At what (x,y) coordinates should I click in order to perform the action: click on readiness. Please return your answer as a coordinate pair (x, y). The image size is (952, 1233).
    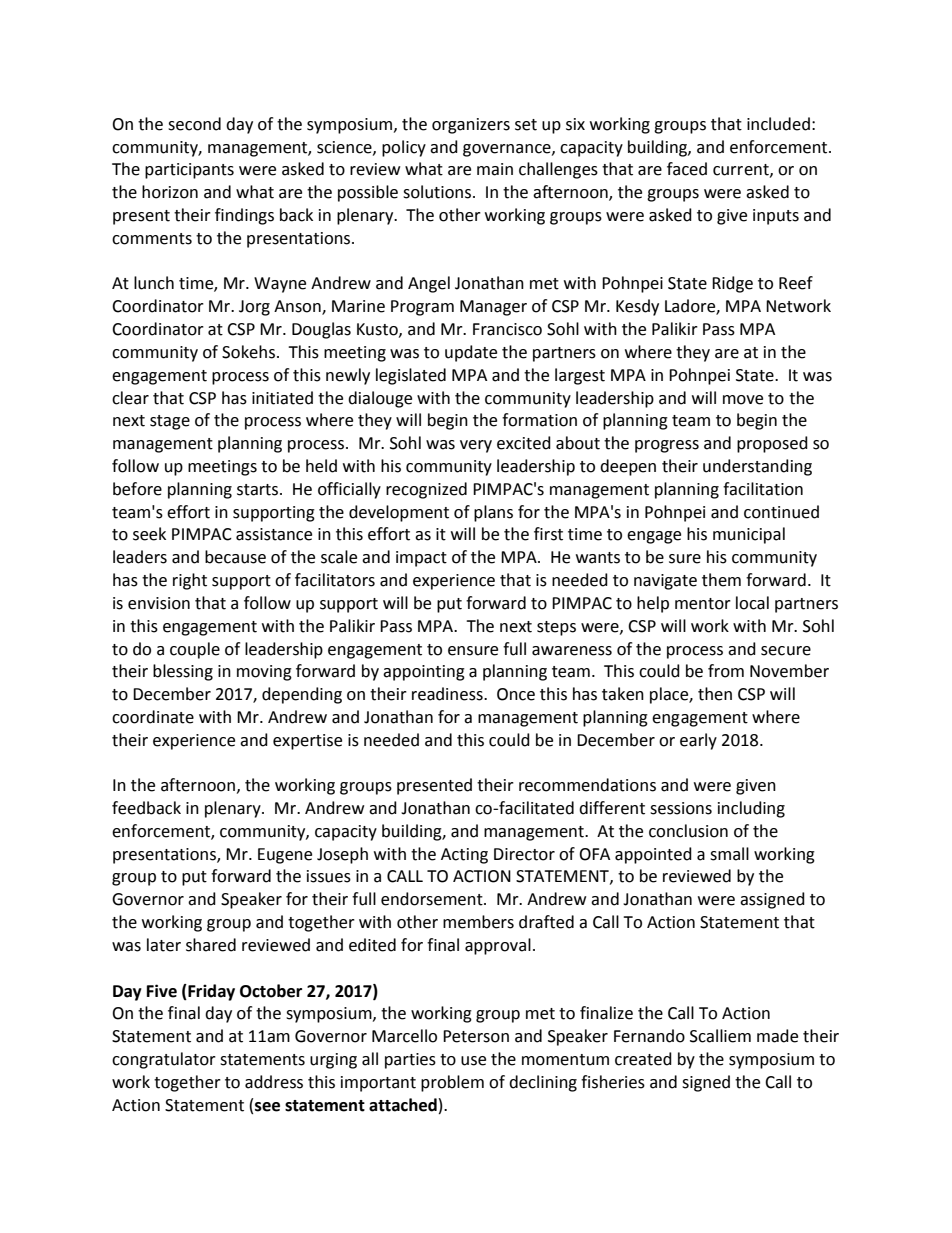
    Looking at the image, I should click on (448, 694).
